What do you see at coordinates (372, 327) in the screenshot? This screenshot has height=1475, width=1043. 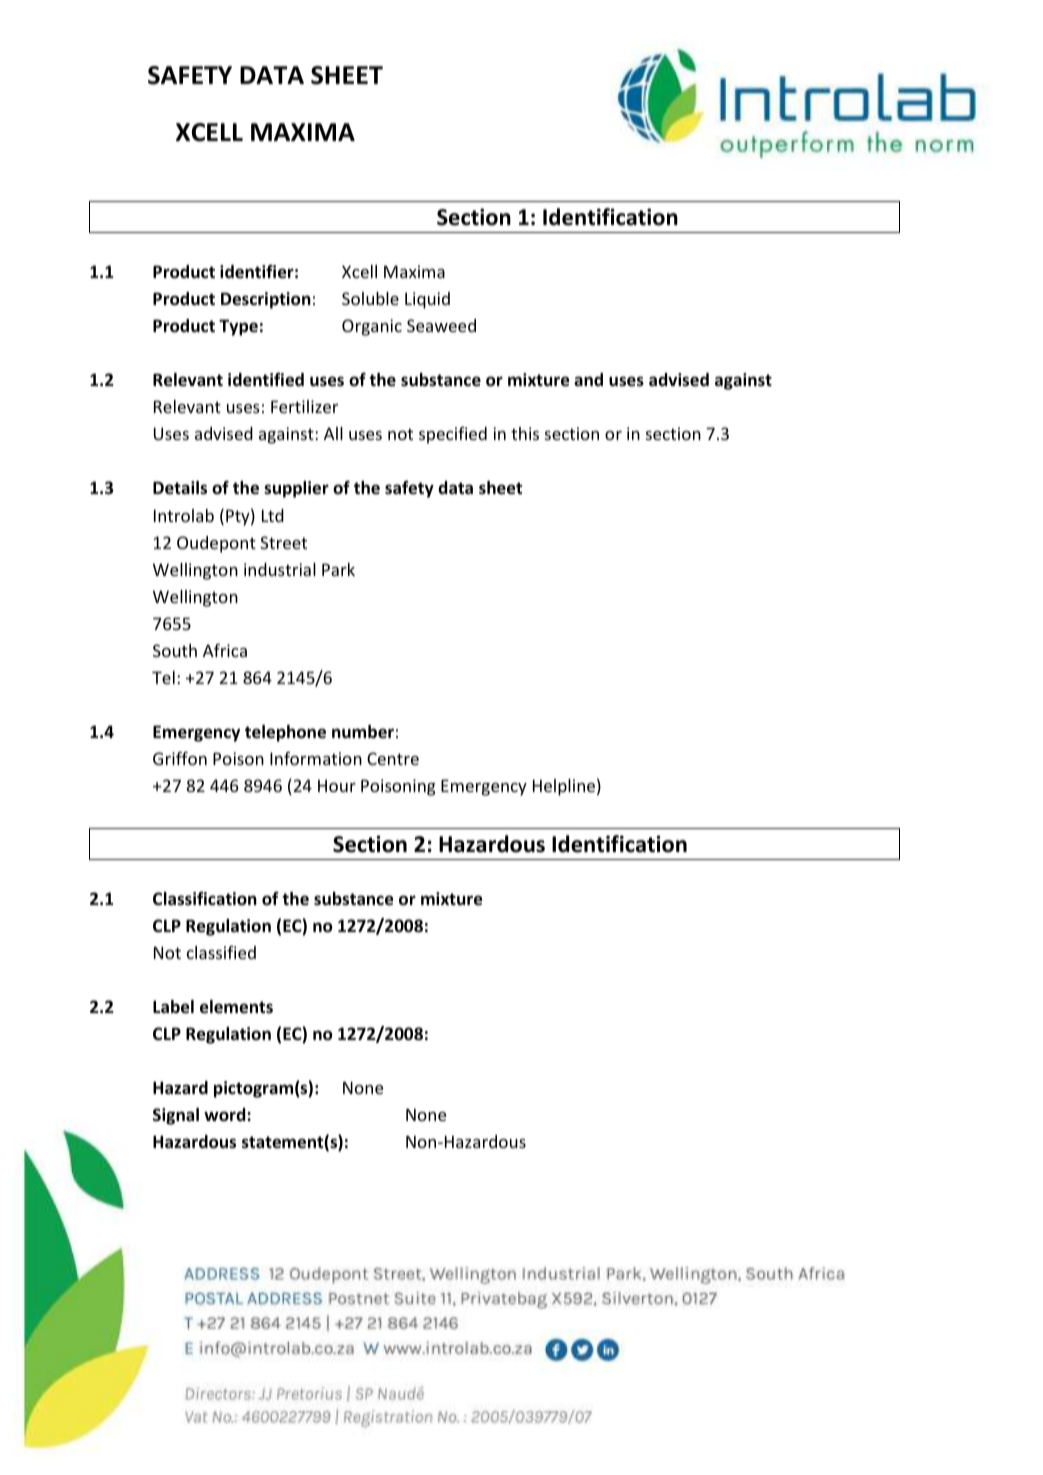 I see `Organic` at bounding box center [372, 327].
